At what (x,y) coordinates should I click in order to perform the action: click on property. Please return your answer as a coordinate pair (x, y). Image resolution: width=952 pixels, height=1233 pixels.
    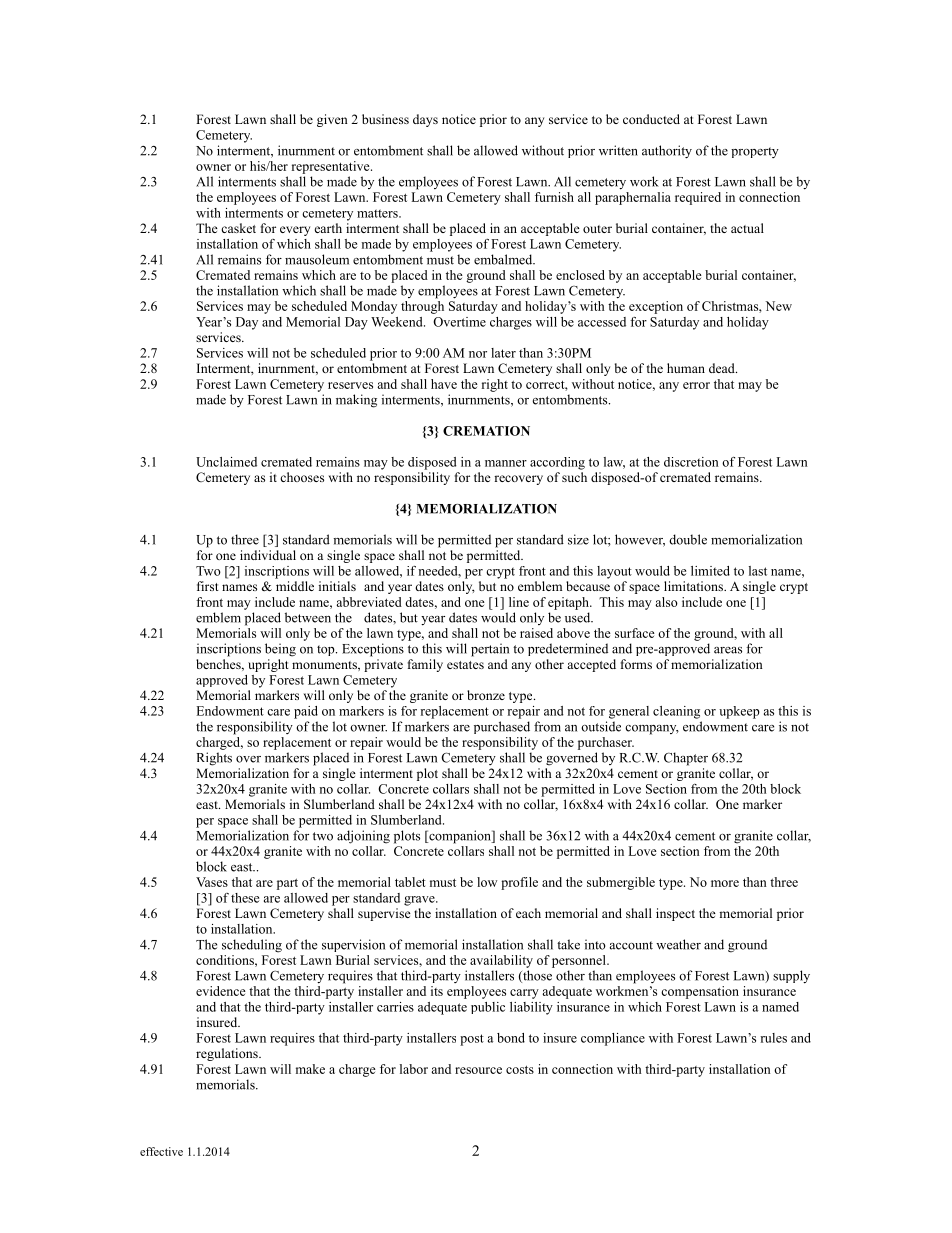
    Looking at the image, I should click on (755, 152).
